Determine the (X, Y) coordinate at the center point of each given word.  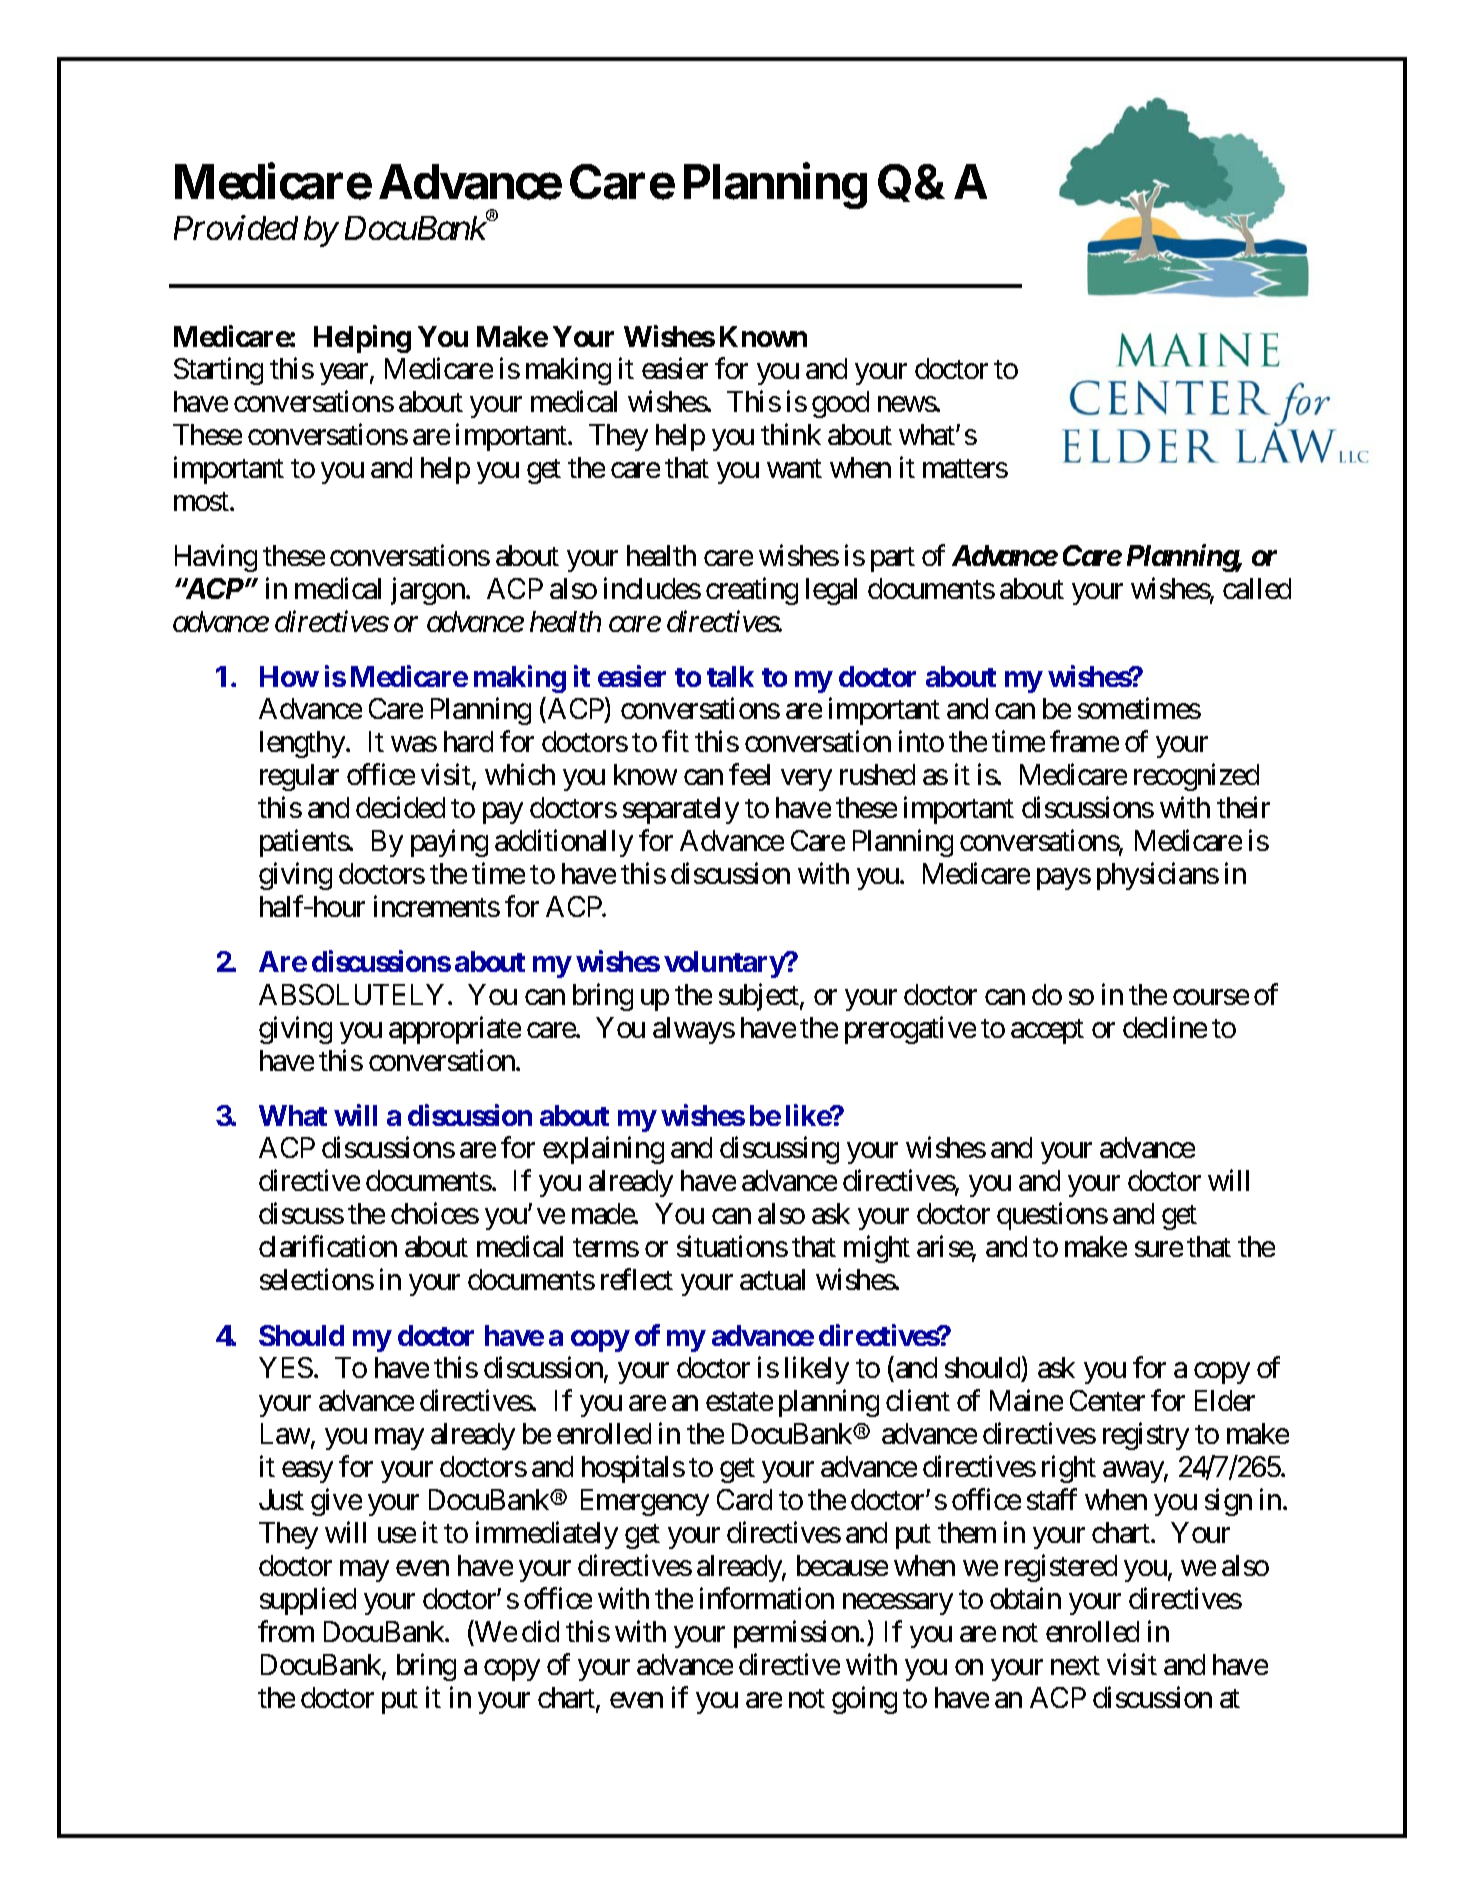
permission (797, 1634)
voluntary (725, 964)
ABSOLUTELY (351, 994)
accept (1047, 1031)
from (286, 1631)
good (840, 404)
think (791, 434)
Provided (236, 227)
